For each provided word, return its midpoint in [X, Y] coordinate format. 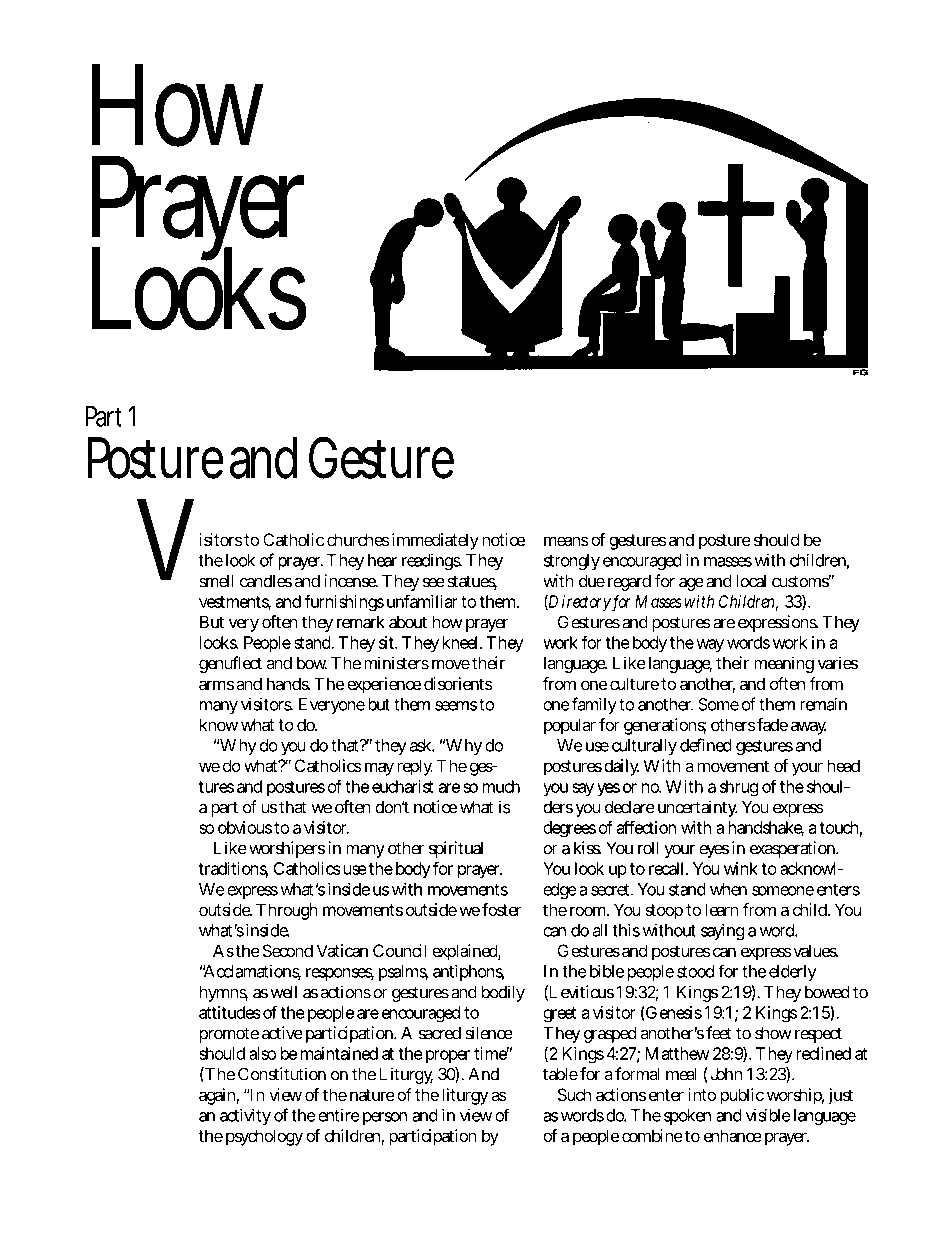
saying [722, 932]
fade [772, 724]
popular [570, 726]
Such [574, 1094]
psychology [264, 1137]
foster [502, 909]
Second [288, 951]
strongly [572, 562]
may [379, 769]
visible [768, 1115]
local [751, 581]
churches [358, 539]
